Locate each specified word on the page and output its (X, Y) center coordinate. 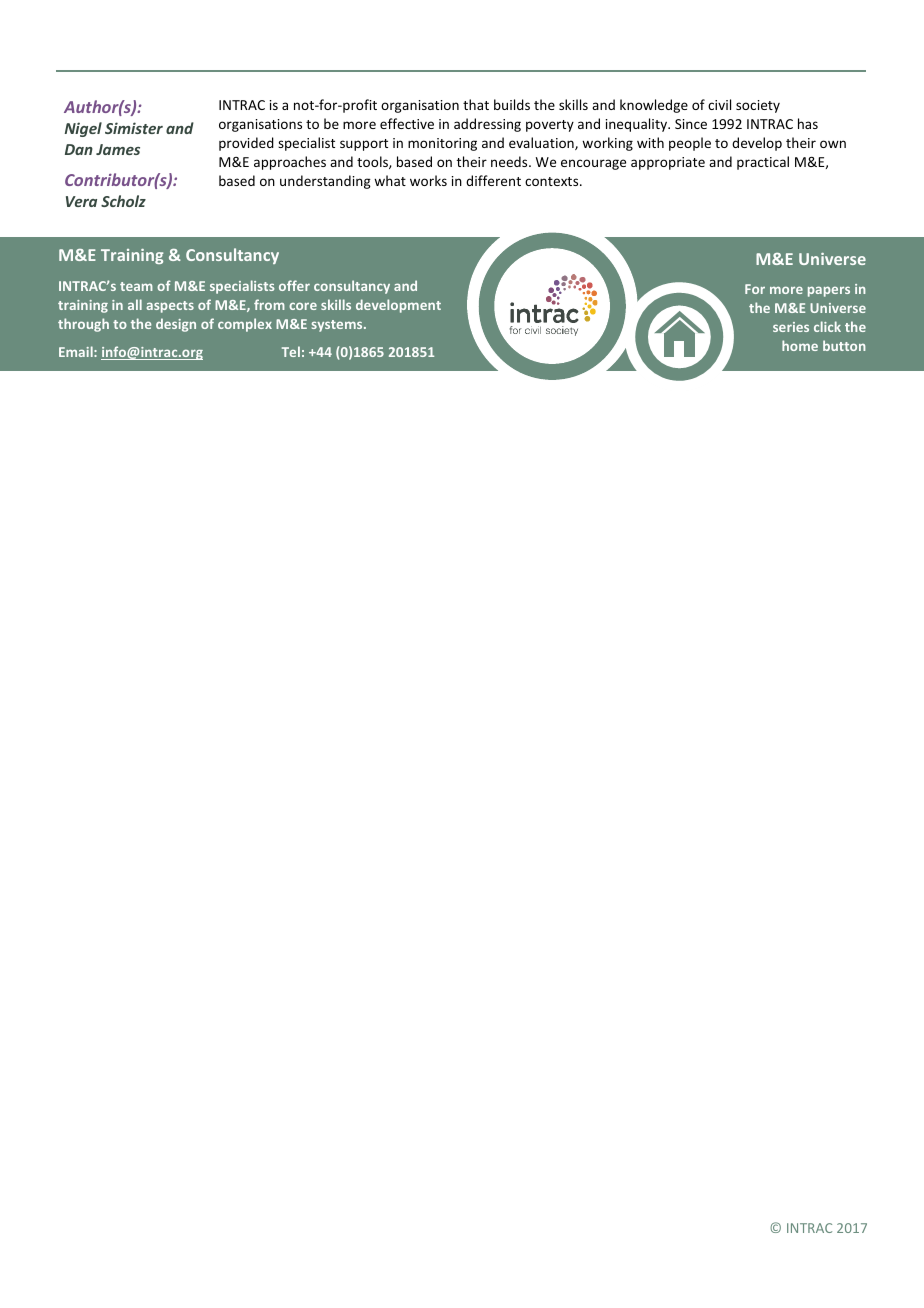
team (136, 286)
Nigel (83, 129)
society (758, 106)
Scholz (123, 201)
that (476, 104)
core (303, 306)
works (428, 180)
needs (510, 161)
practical (763, 163)
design (176, 325)
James (118, 149)
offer (294, 285)
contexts (553, 181)
